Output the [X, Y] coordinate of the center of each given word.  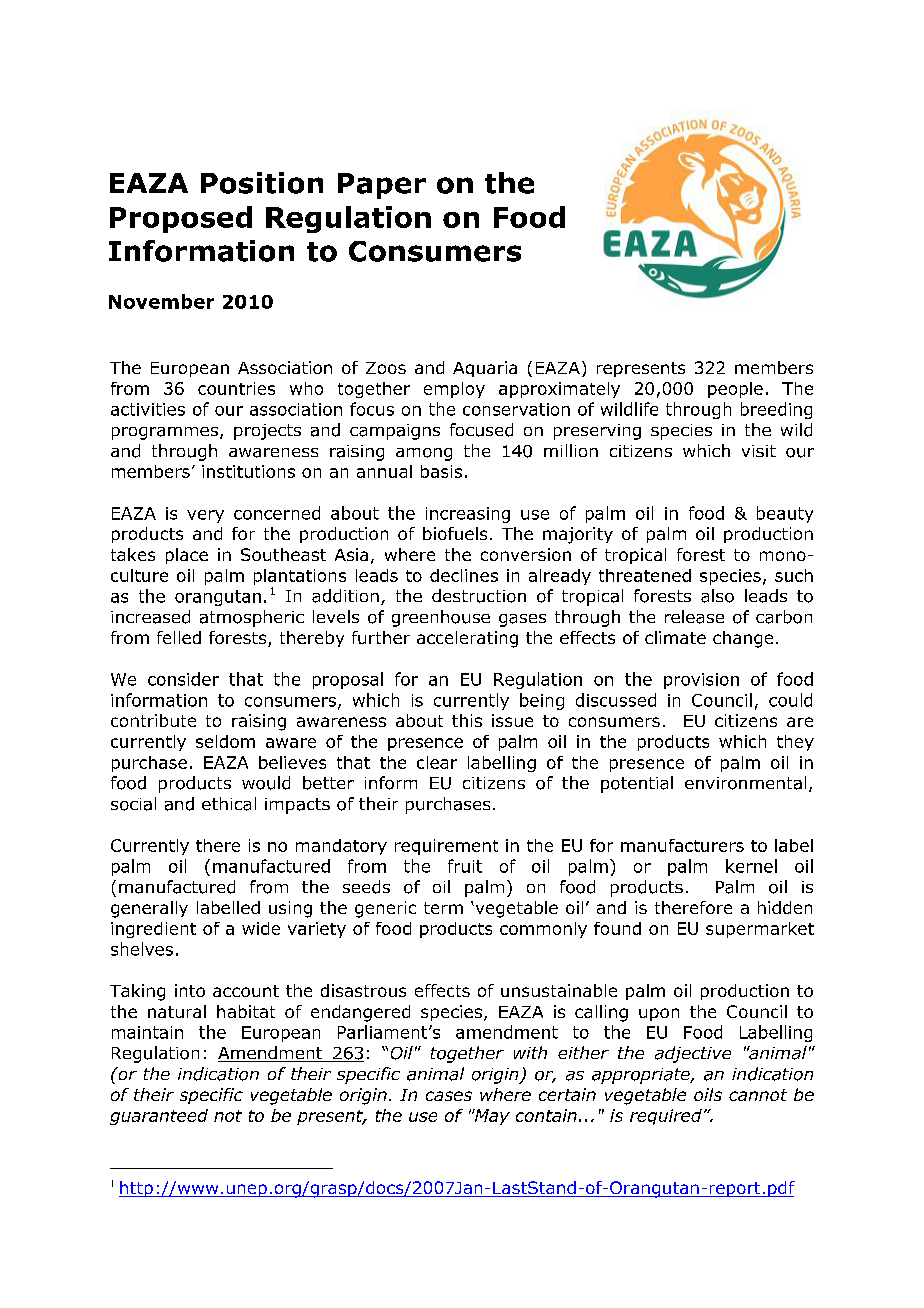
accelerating [467, 639]
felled [179, 637]
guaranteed [159, 1117]
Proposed [181, 219]
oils [708, 1094]
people [735, 390]
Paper [382, 186]
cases [449, 1096]
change [743, 639]
